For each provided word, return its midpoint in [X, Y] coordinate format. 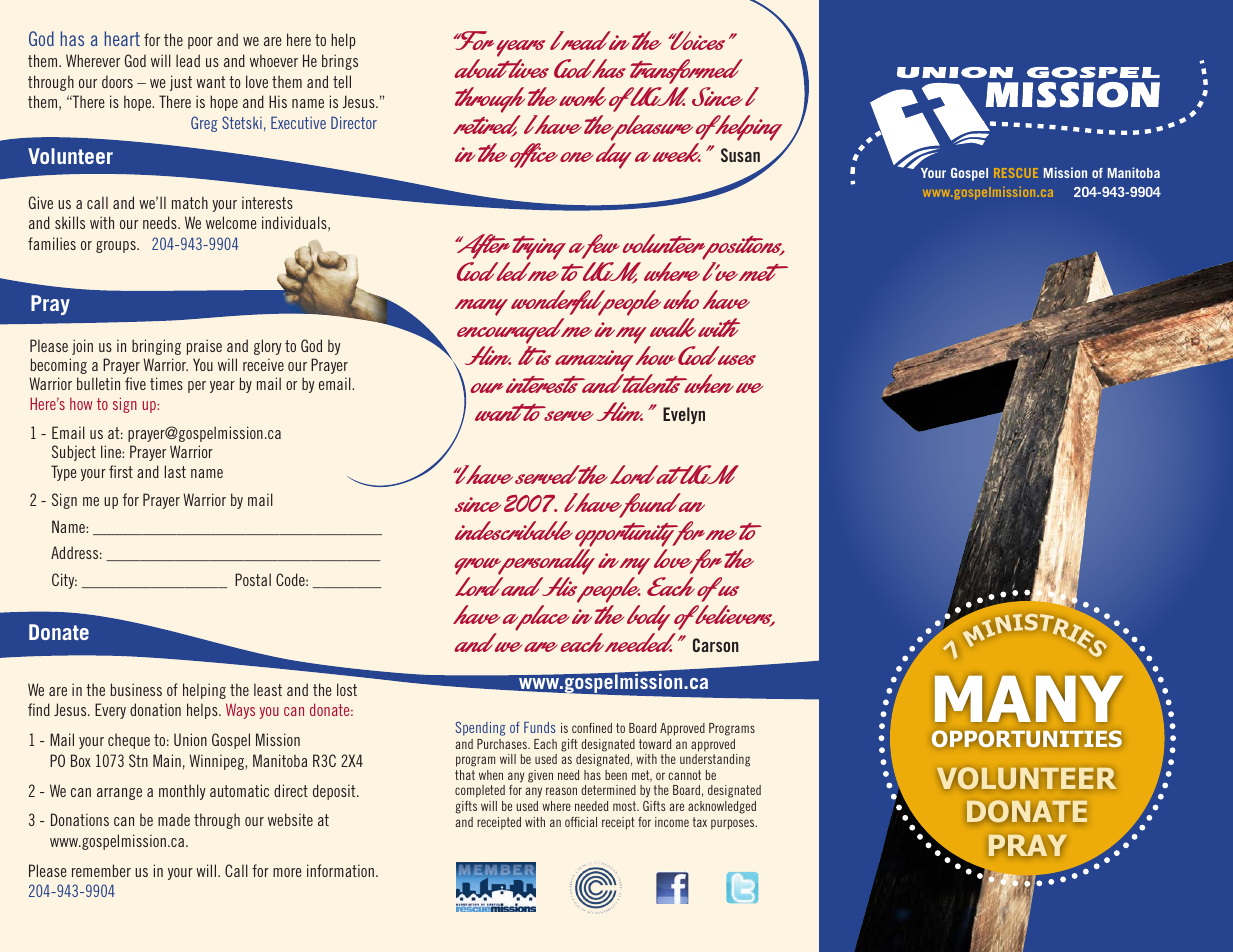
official [581, 822]
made [174, 819]
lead [188, 60]
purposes [734, 824]
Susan [740, 155]
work [582, 96]
